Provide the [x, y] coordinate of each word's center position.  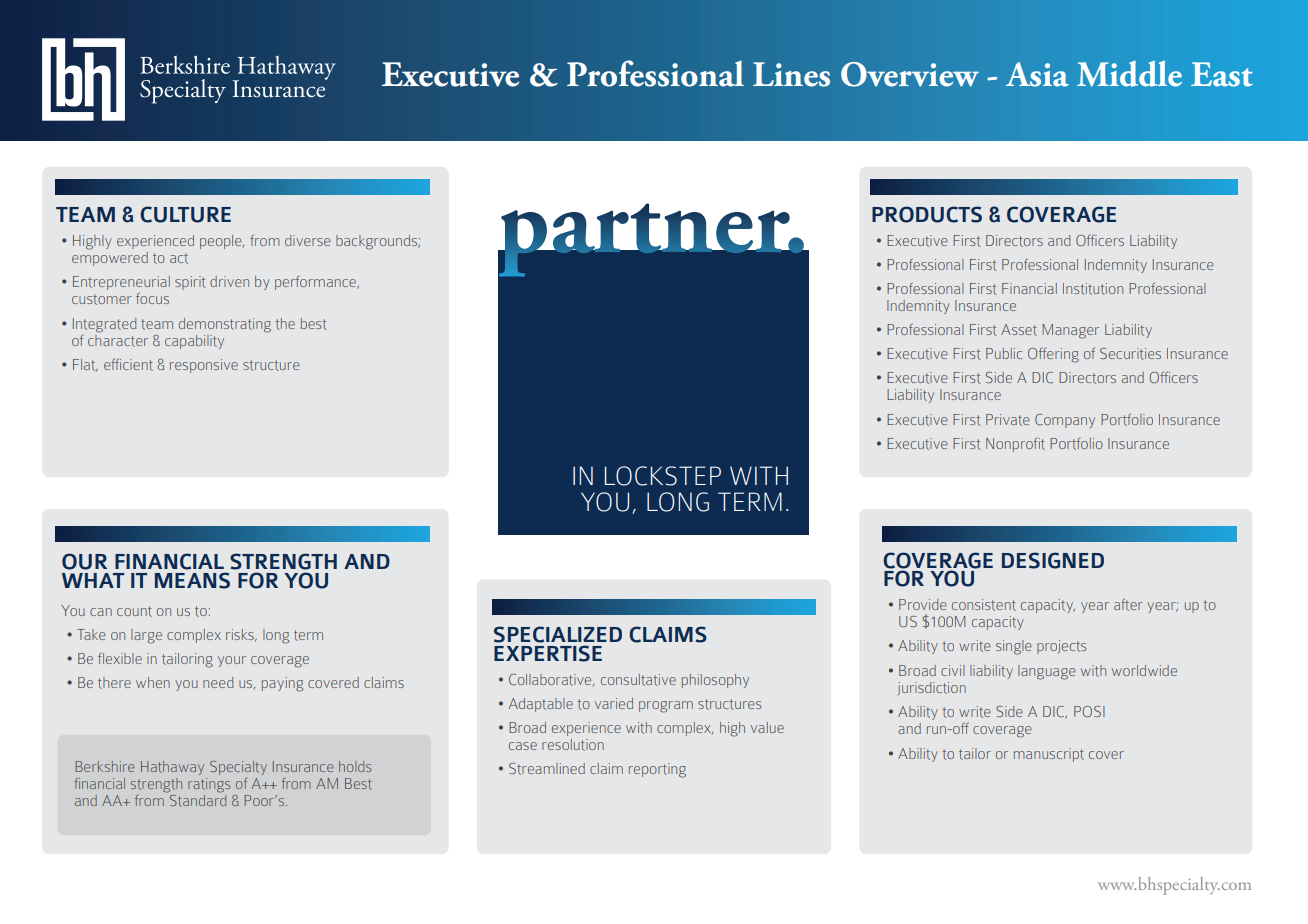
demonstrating [225, 325]
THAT [758, 501]
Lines [791, 74]
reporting [657, 770]
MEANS [192, 580]
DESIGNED [1053, 560]
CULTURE [185, 214]
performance [316, 283]
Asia [1037, 74]
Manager [1070, 331]
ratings [209, 785]
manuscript [1049, 755]
